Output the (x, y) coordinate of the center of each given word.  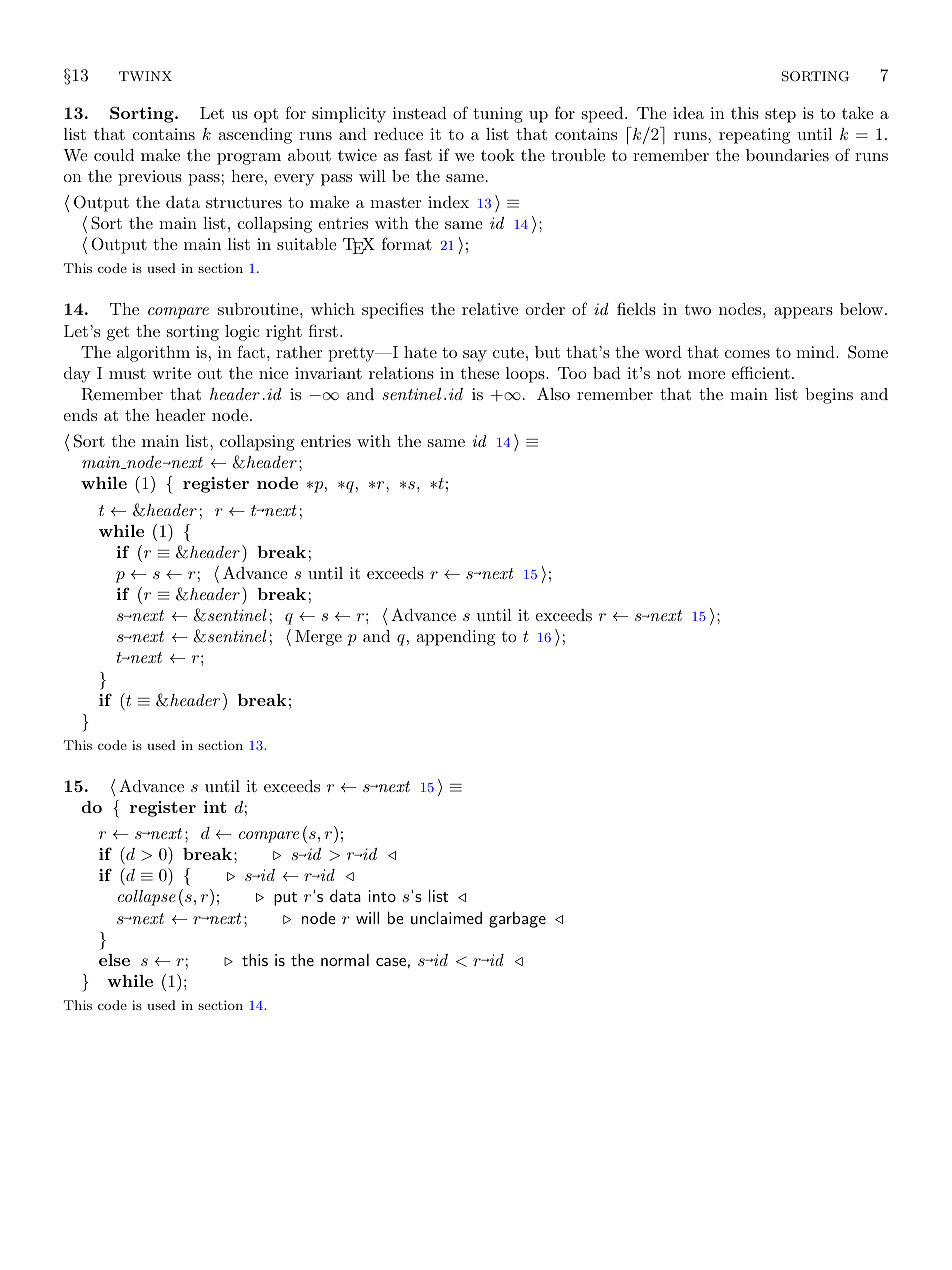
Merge (318, 638)
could (114, 155)
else (114, 960)
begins (829, 396)
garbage (517, 920)
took (498, 155)
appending (456, 638)
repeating (754, 136)
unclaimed (446, 918)
